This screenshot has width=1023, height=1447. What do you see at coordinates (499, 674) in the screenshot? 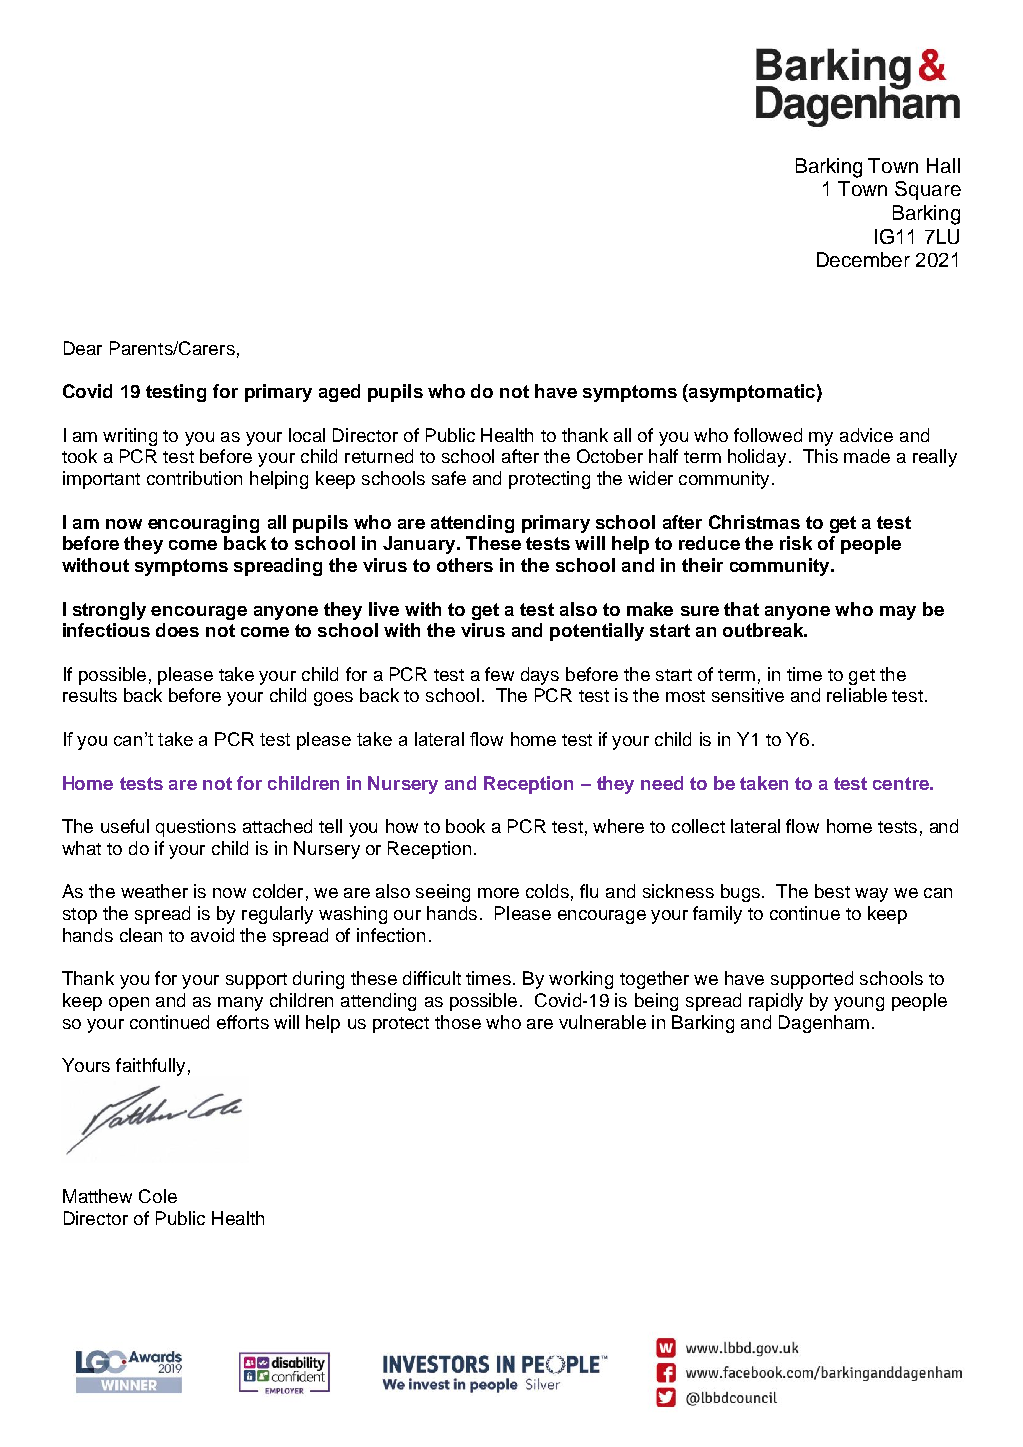
I see `few` at bounding box center [499, 674].
